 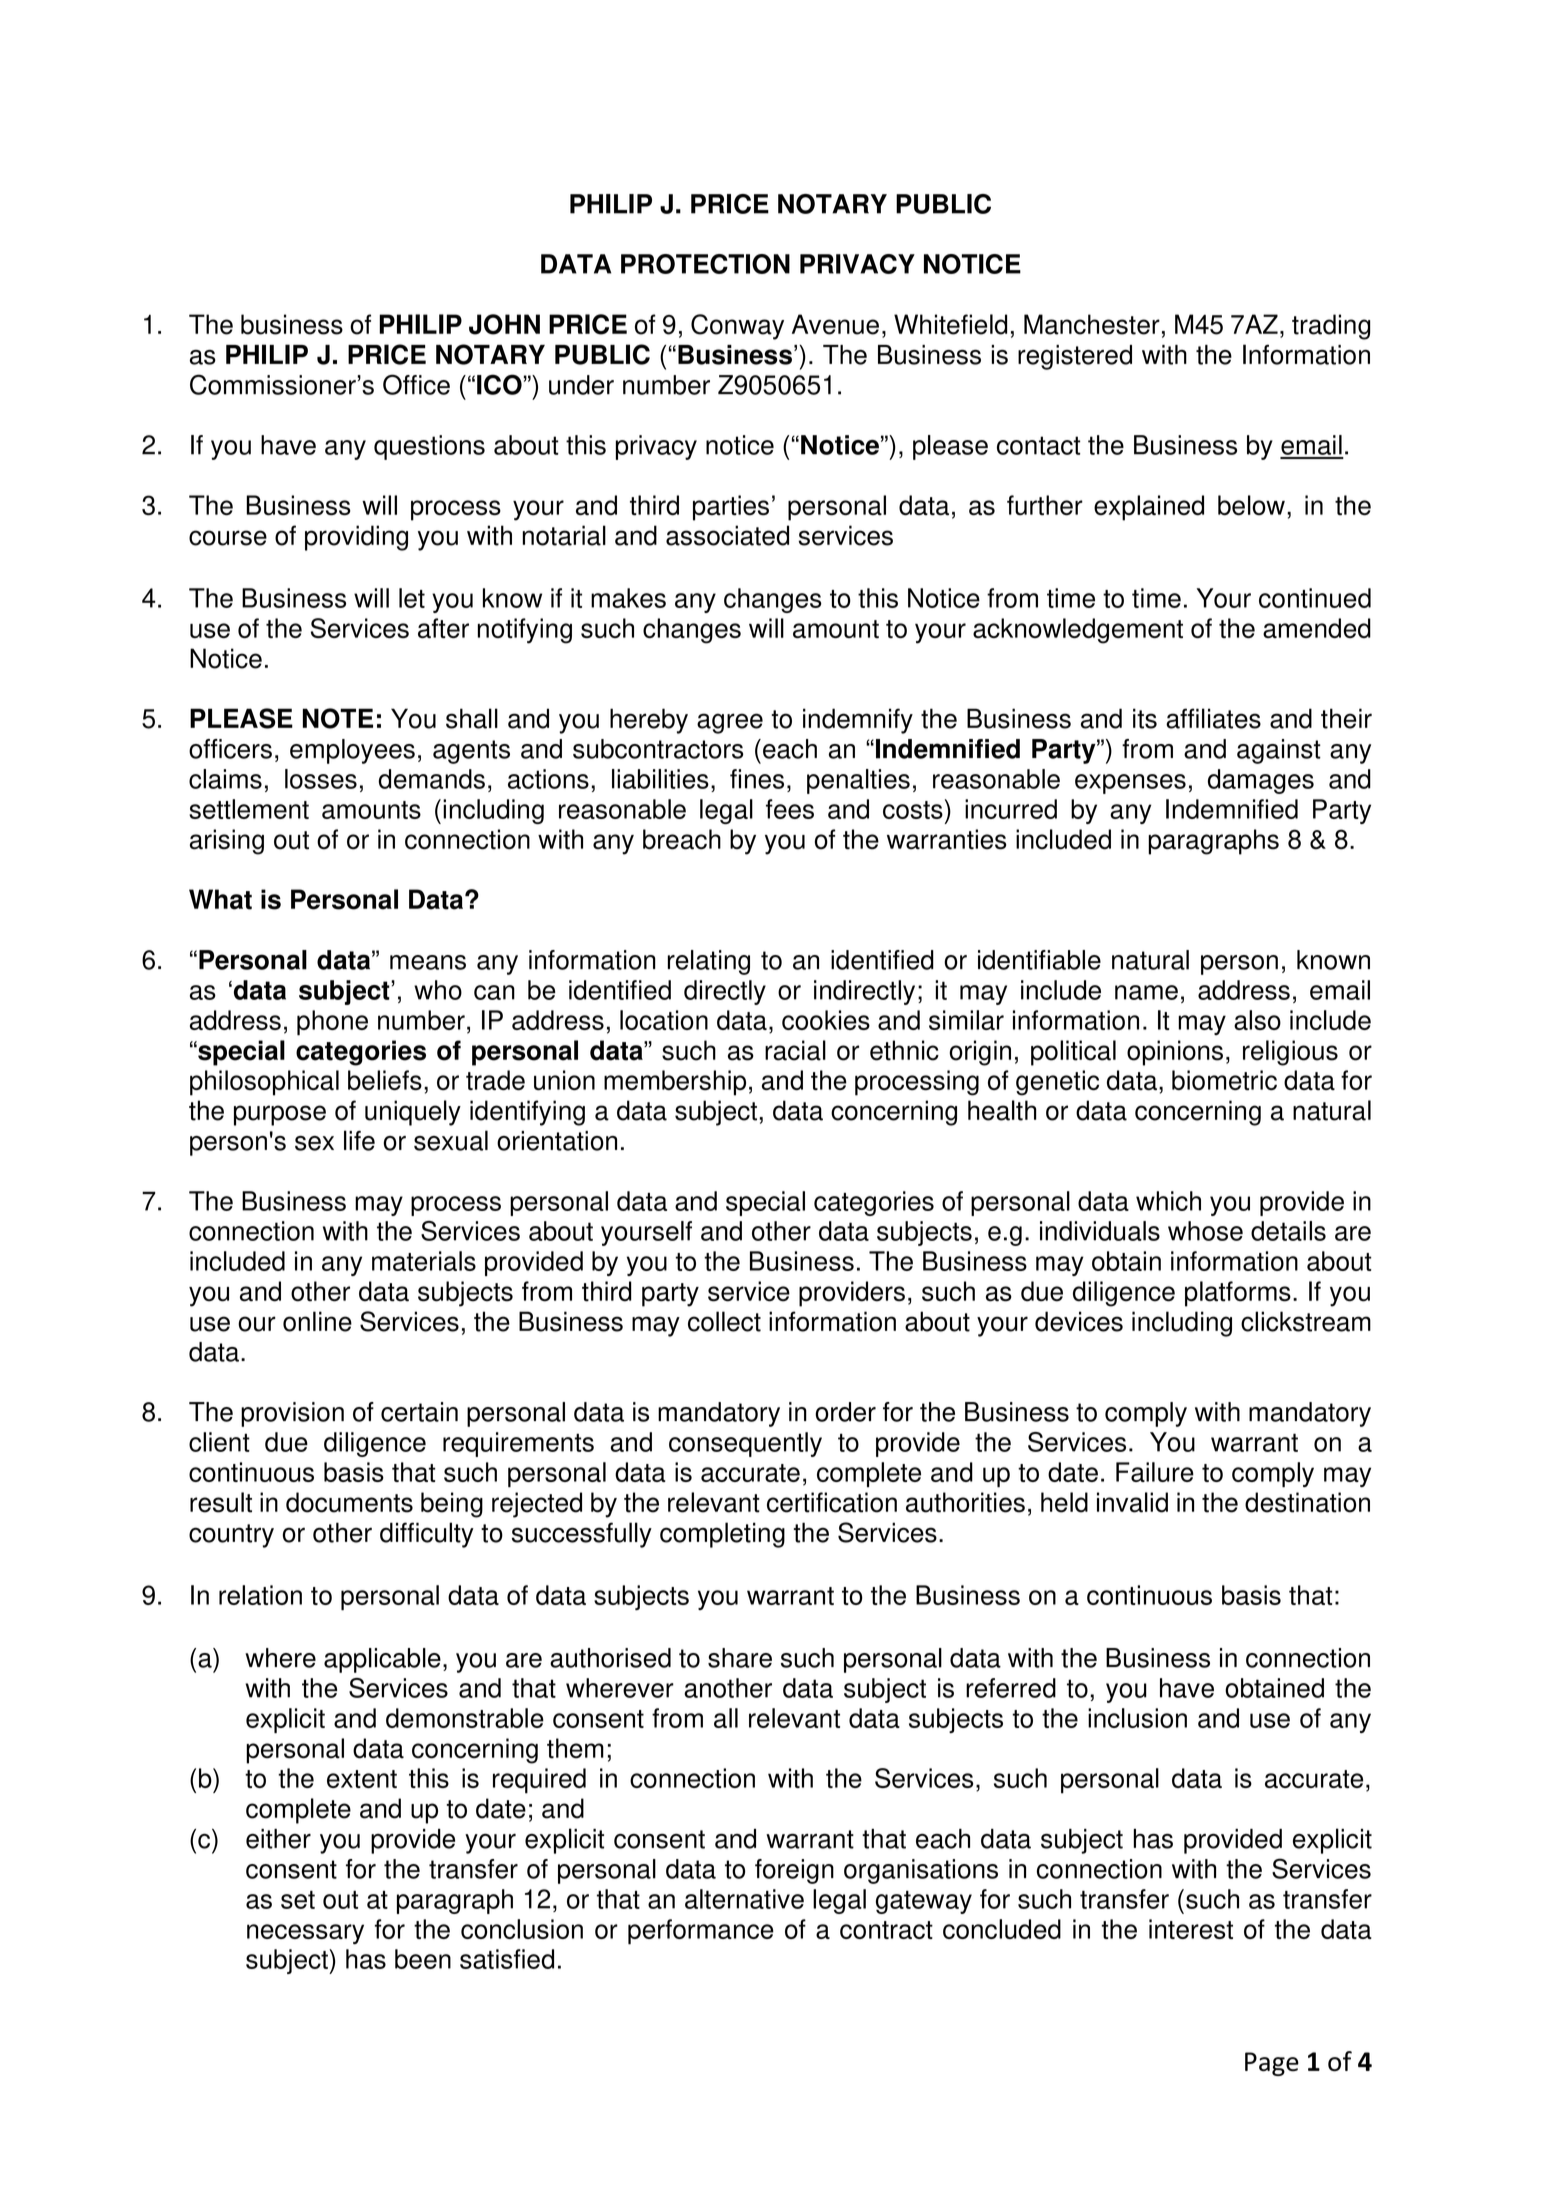 What do you see at coordinates (737, 327) in the page?
I see `Conway` at bounding box center [737, 327].
